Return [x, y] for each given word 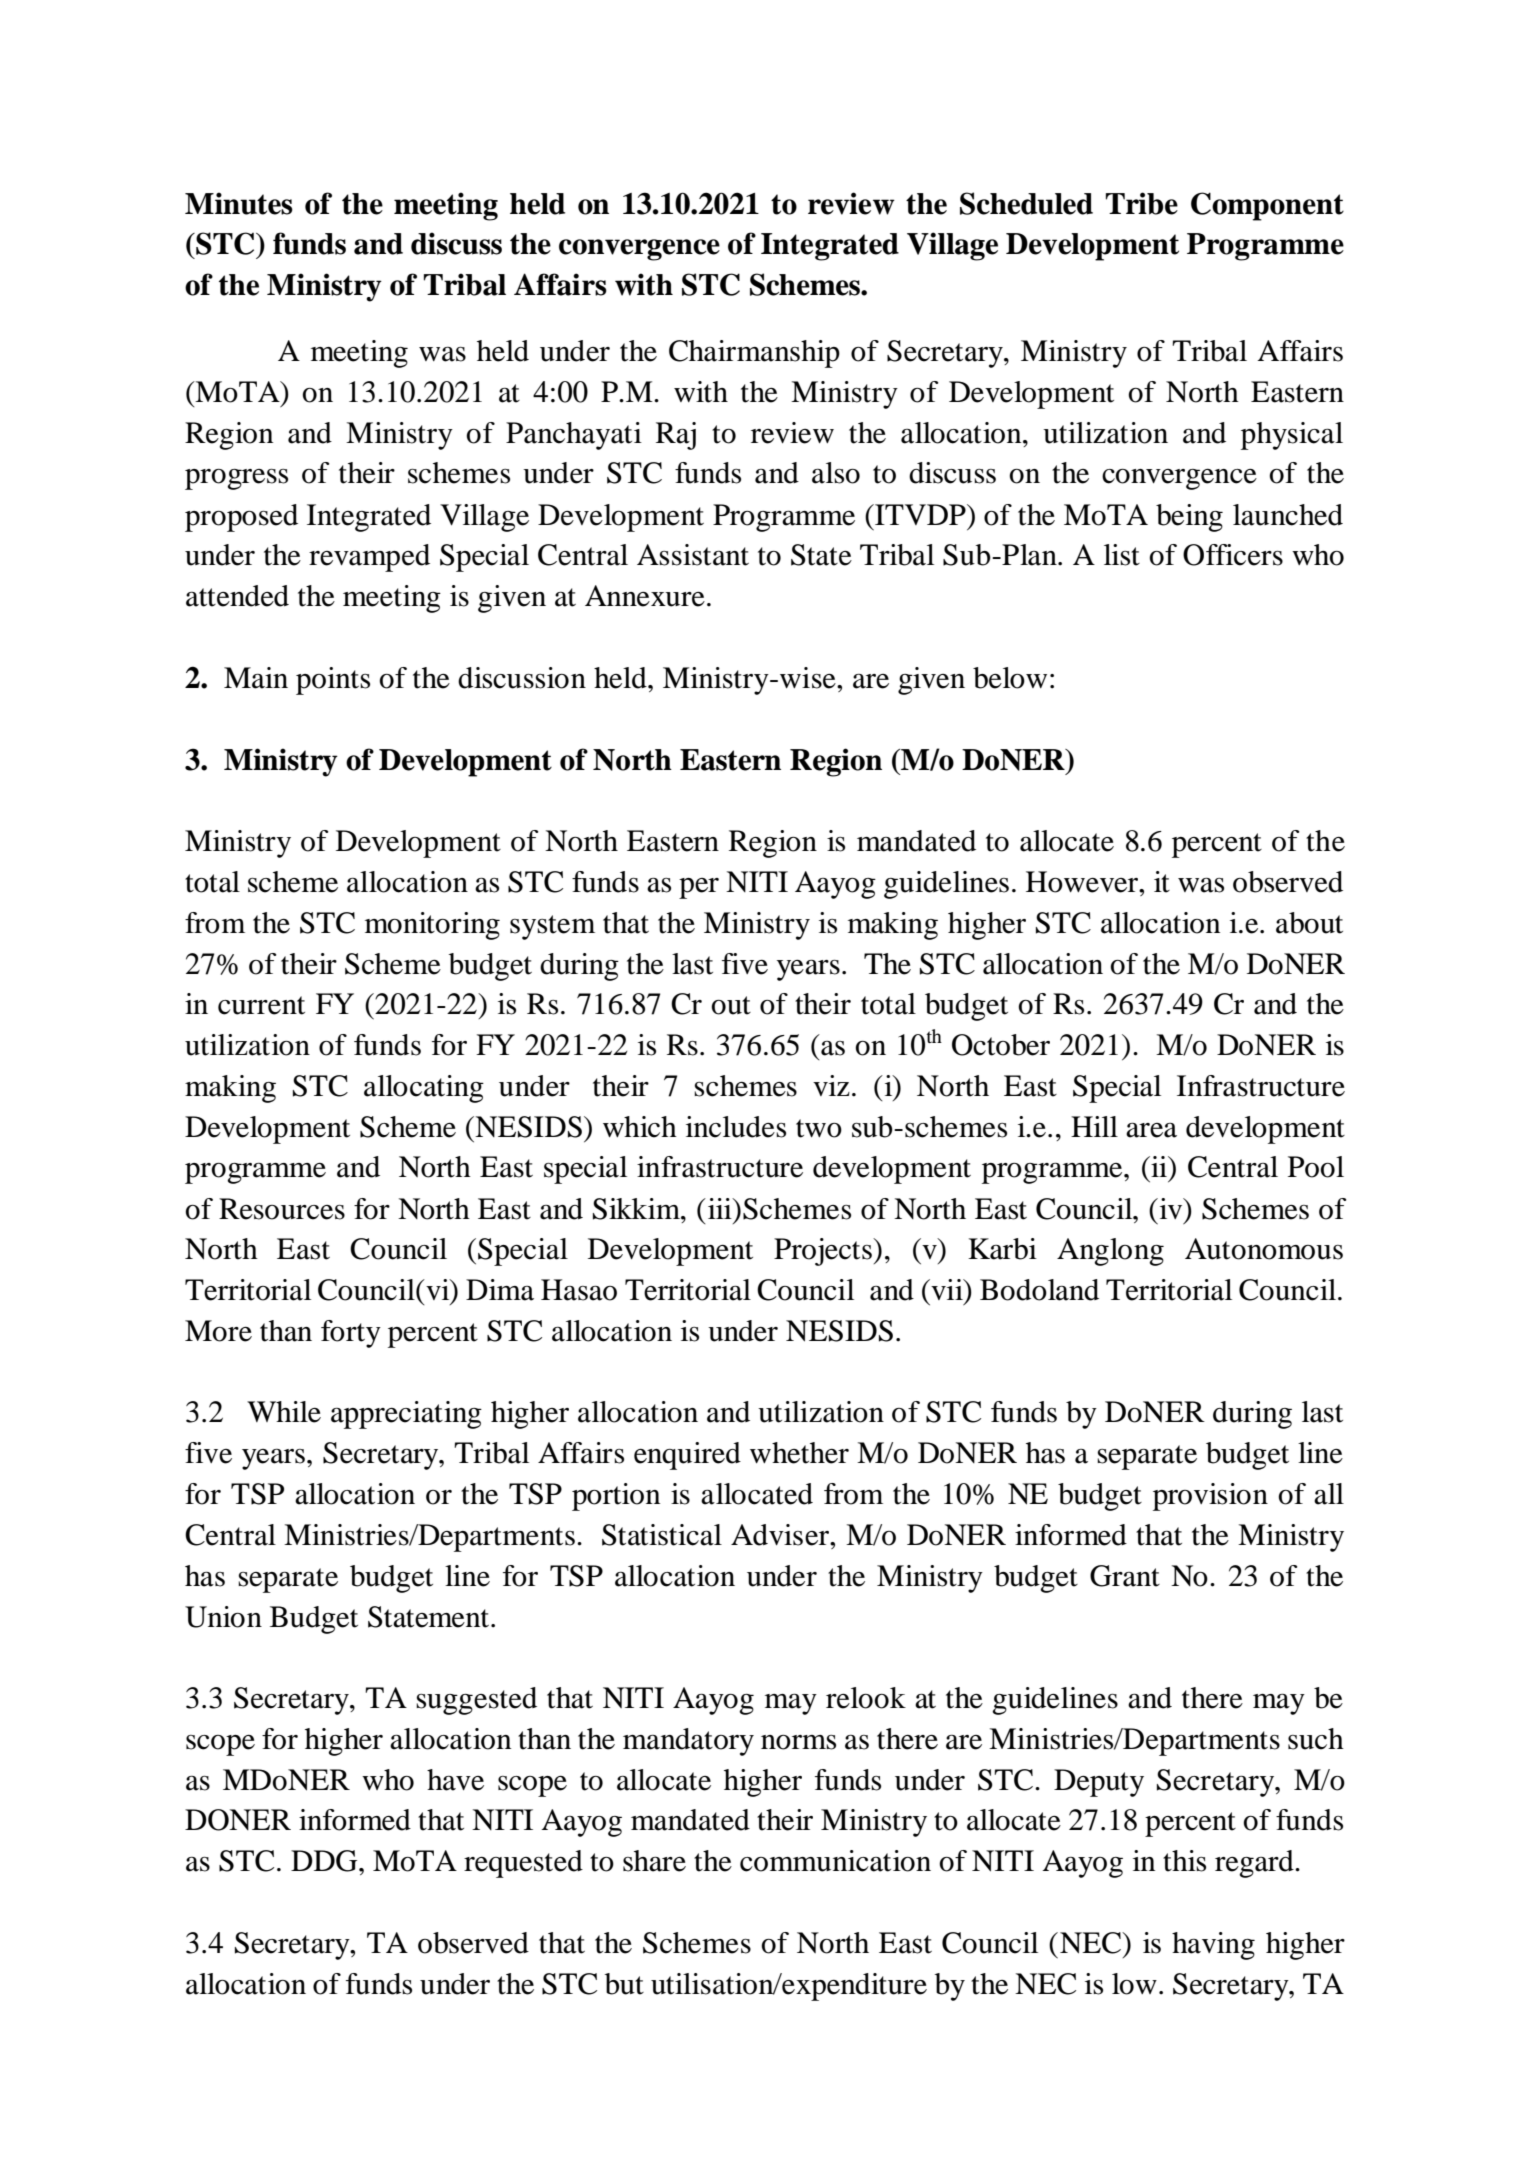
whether [799, 1453]
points [333, 681]
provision [1210, 1497]
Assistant [693, 555]
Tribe [1142, 203]
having [1213, 1946]
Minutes [239, 203]
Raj [676, 436]
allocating [424, 1089]
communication [835, 1861]
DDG [325, 1861]
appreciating [406, 1415]
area [1151, 1130]
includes [736, 1127]
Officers [1233, 555]
